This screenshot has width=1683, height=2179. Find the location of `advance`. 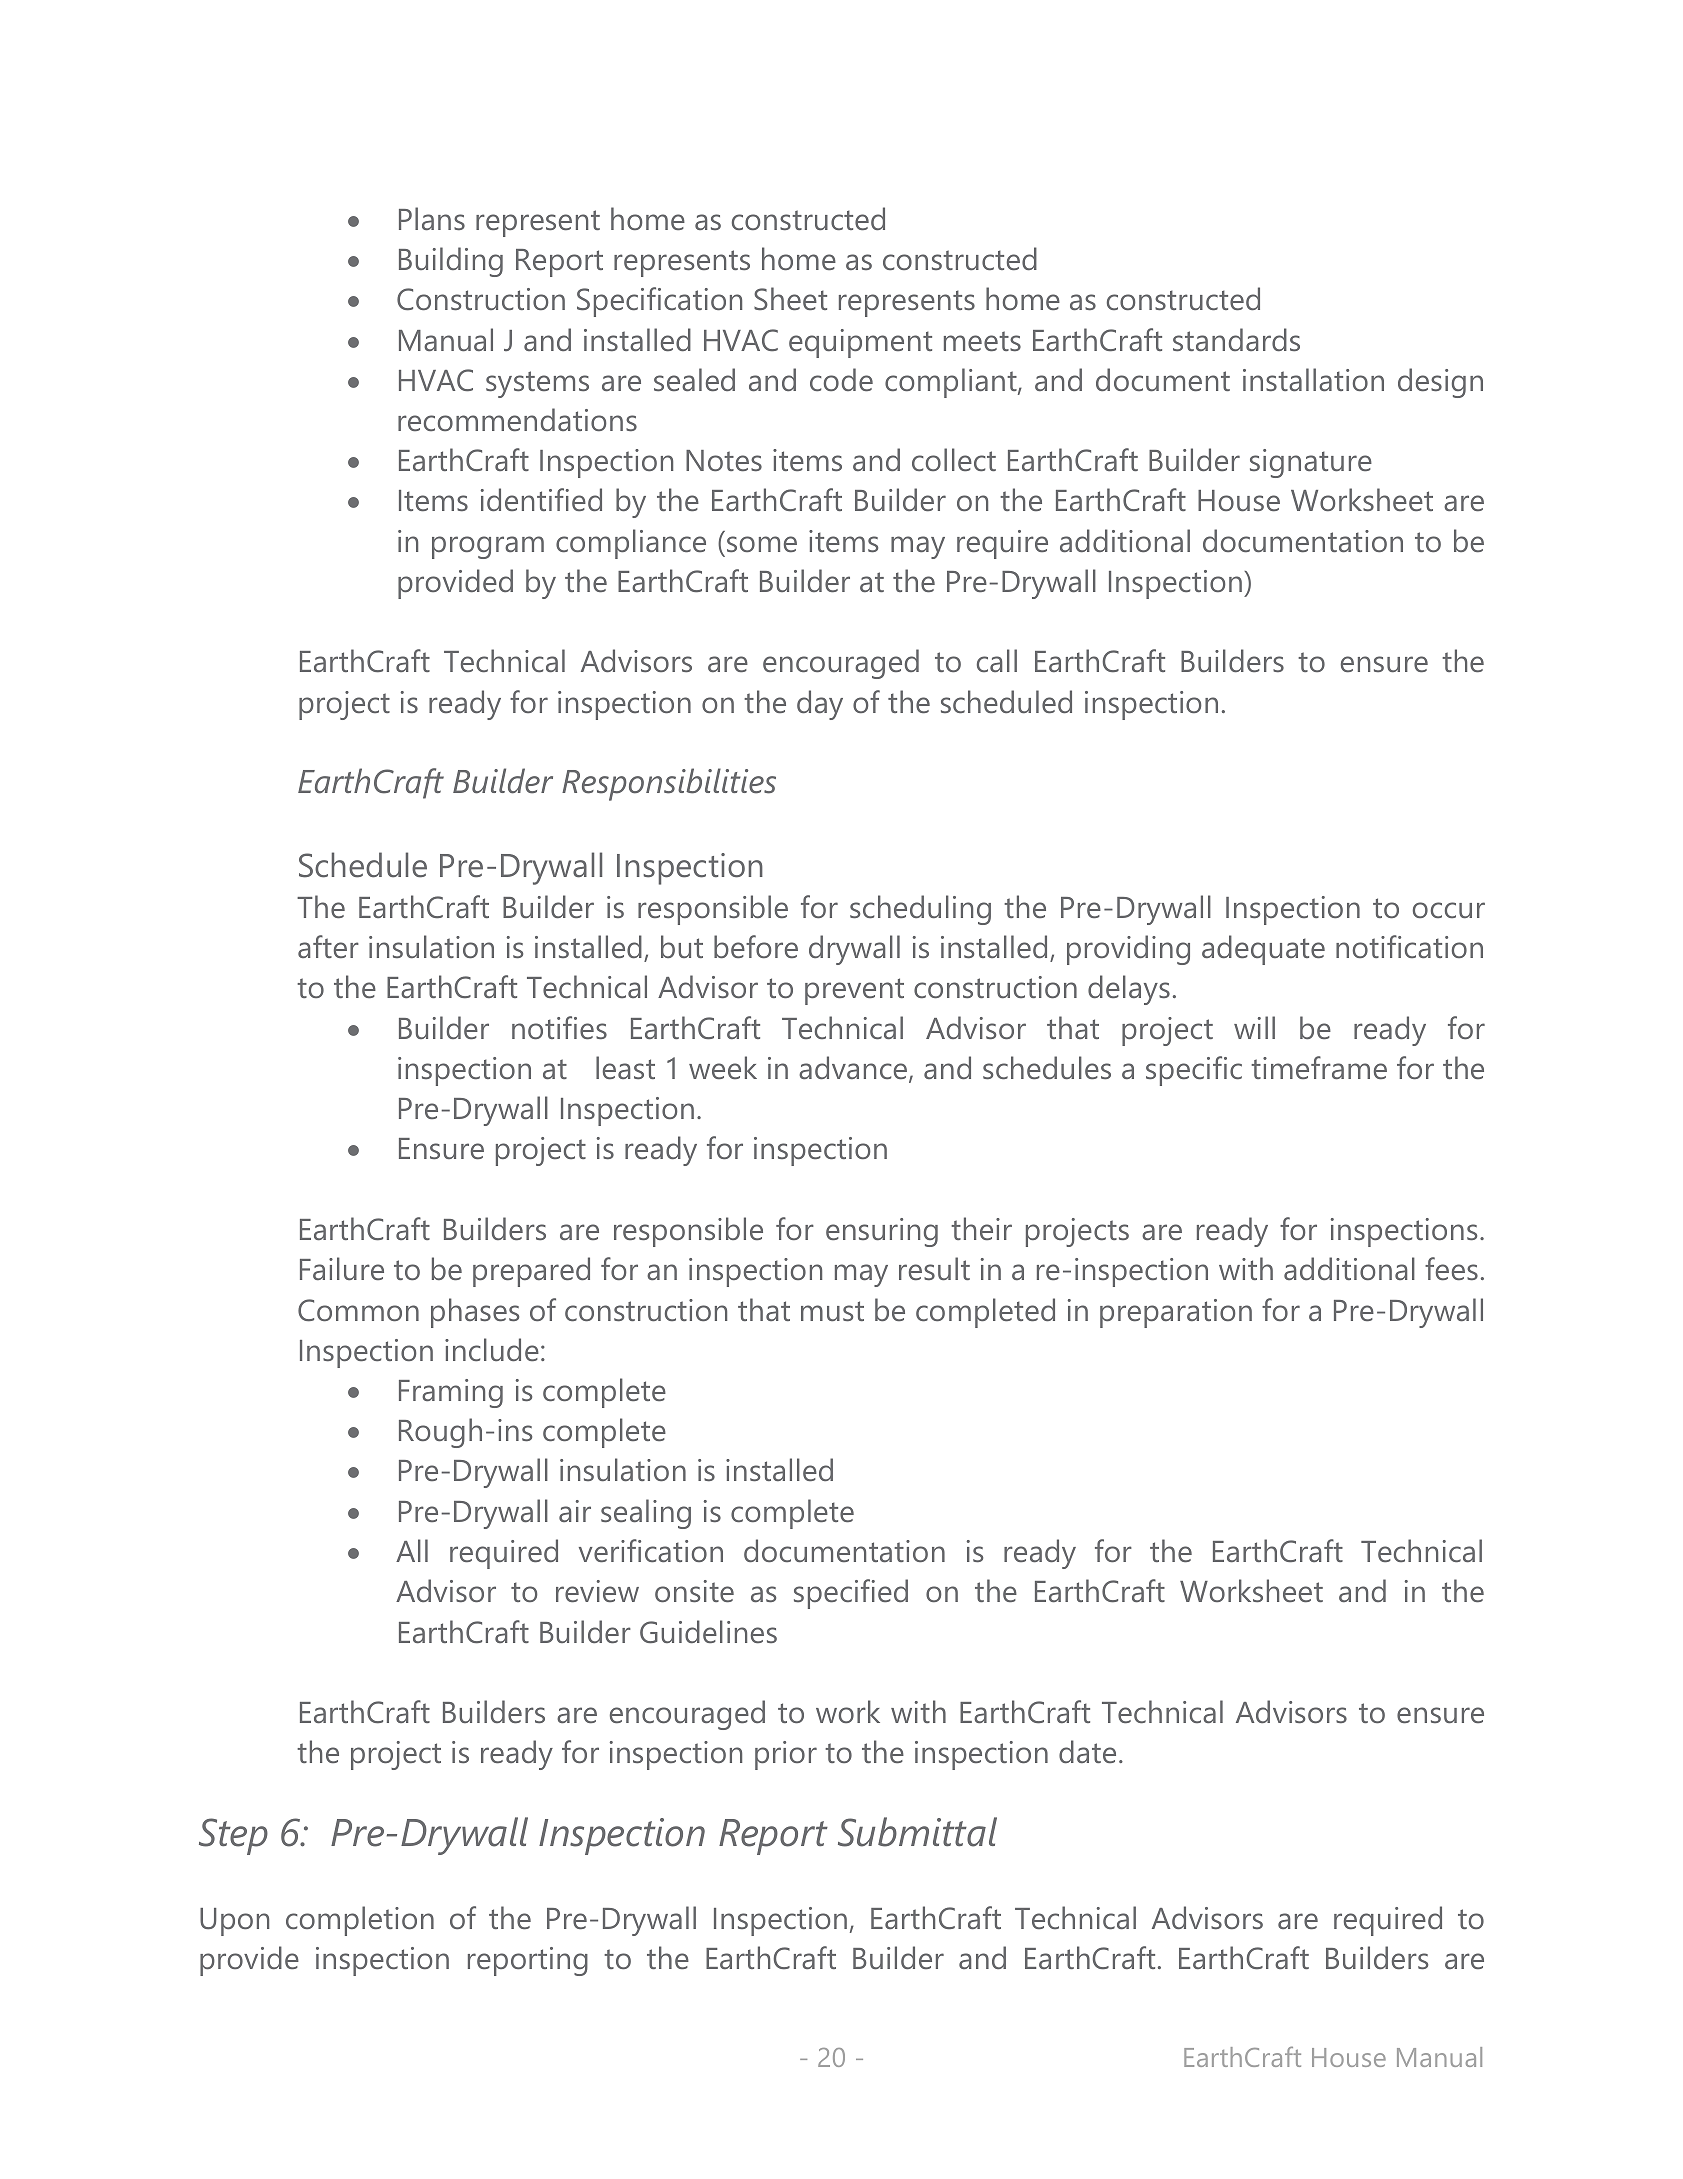

advance is located at coordinates (854, 1069).
